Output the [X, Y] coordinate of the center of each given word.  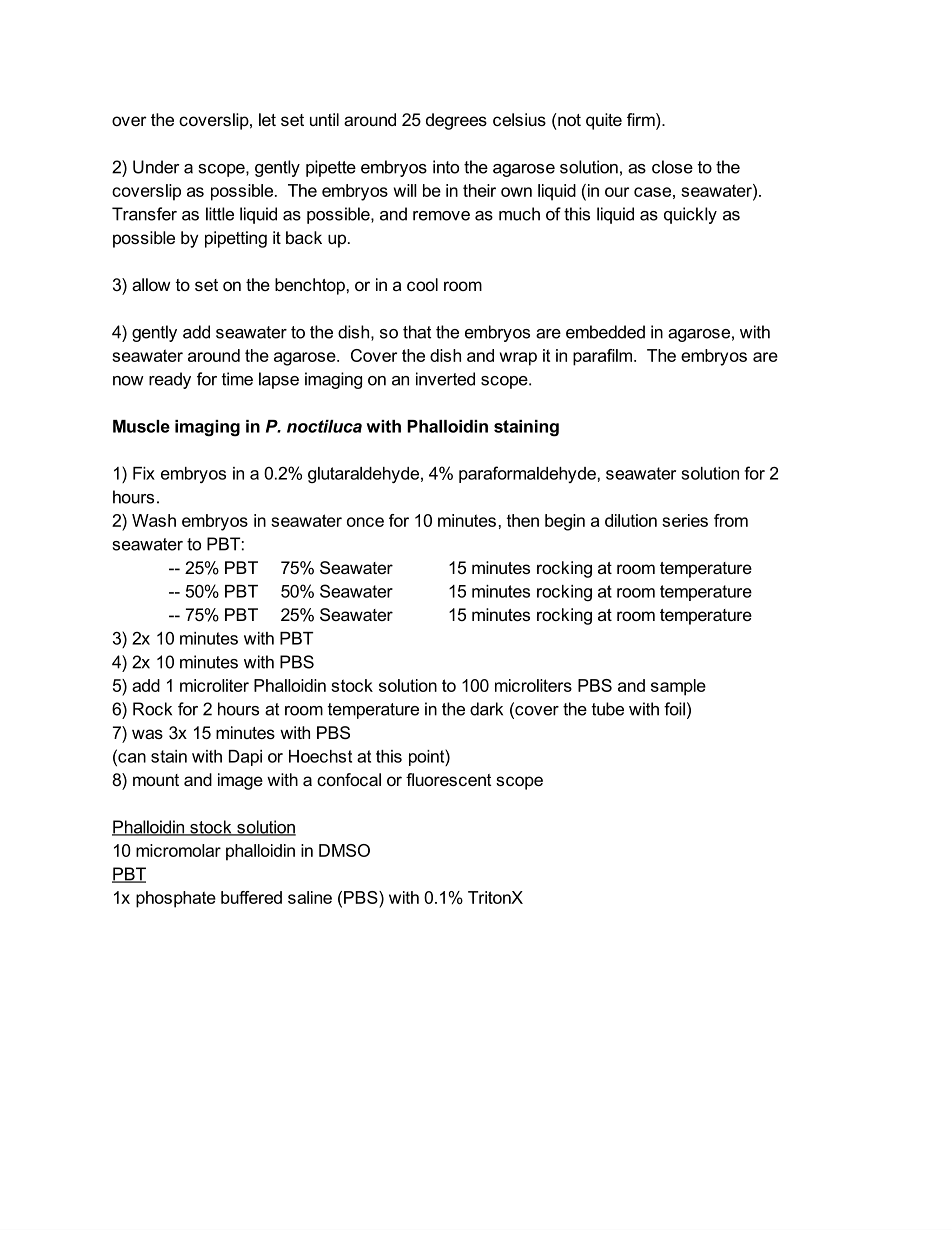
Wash [154, 520]
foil [674, 709]
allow [151, 284]
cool [422, 284]
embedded [605, 332]
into [446, 167]
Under [156, 167]
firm [642, 121]
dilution [631, 520]
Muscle [141, 426]
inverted [445, 379]
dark [486, 709]
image [240, 781]
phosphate [176, 899]
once [365, 522]
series [685, 520]
